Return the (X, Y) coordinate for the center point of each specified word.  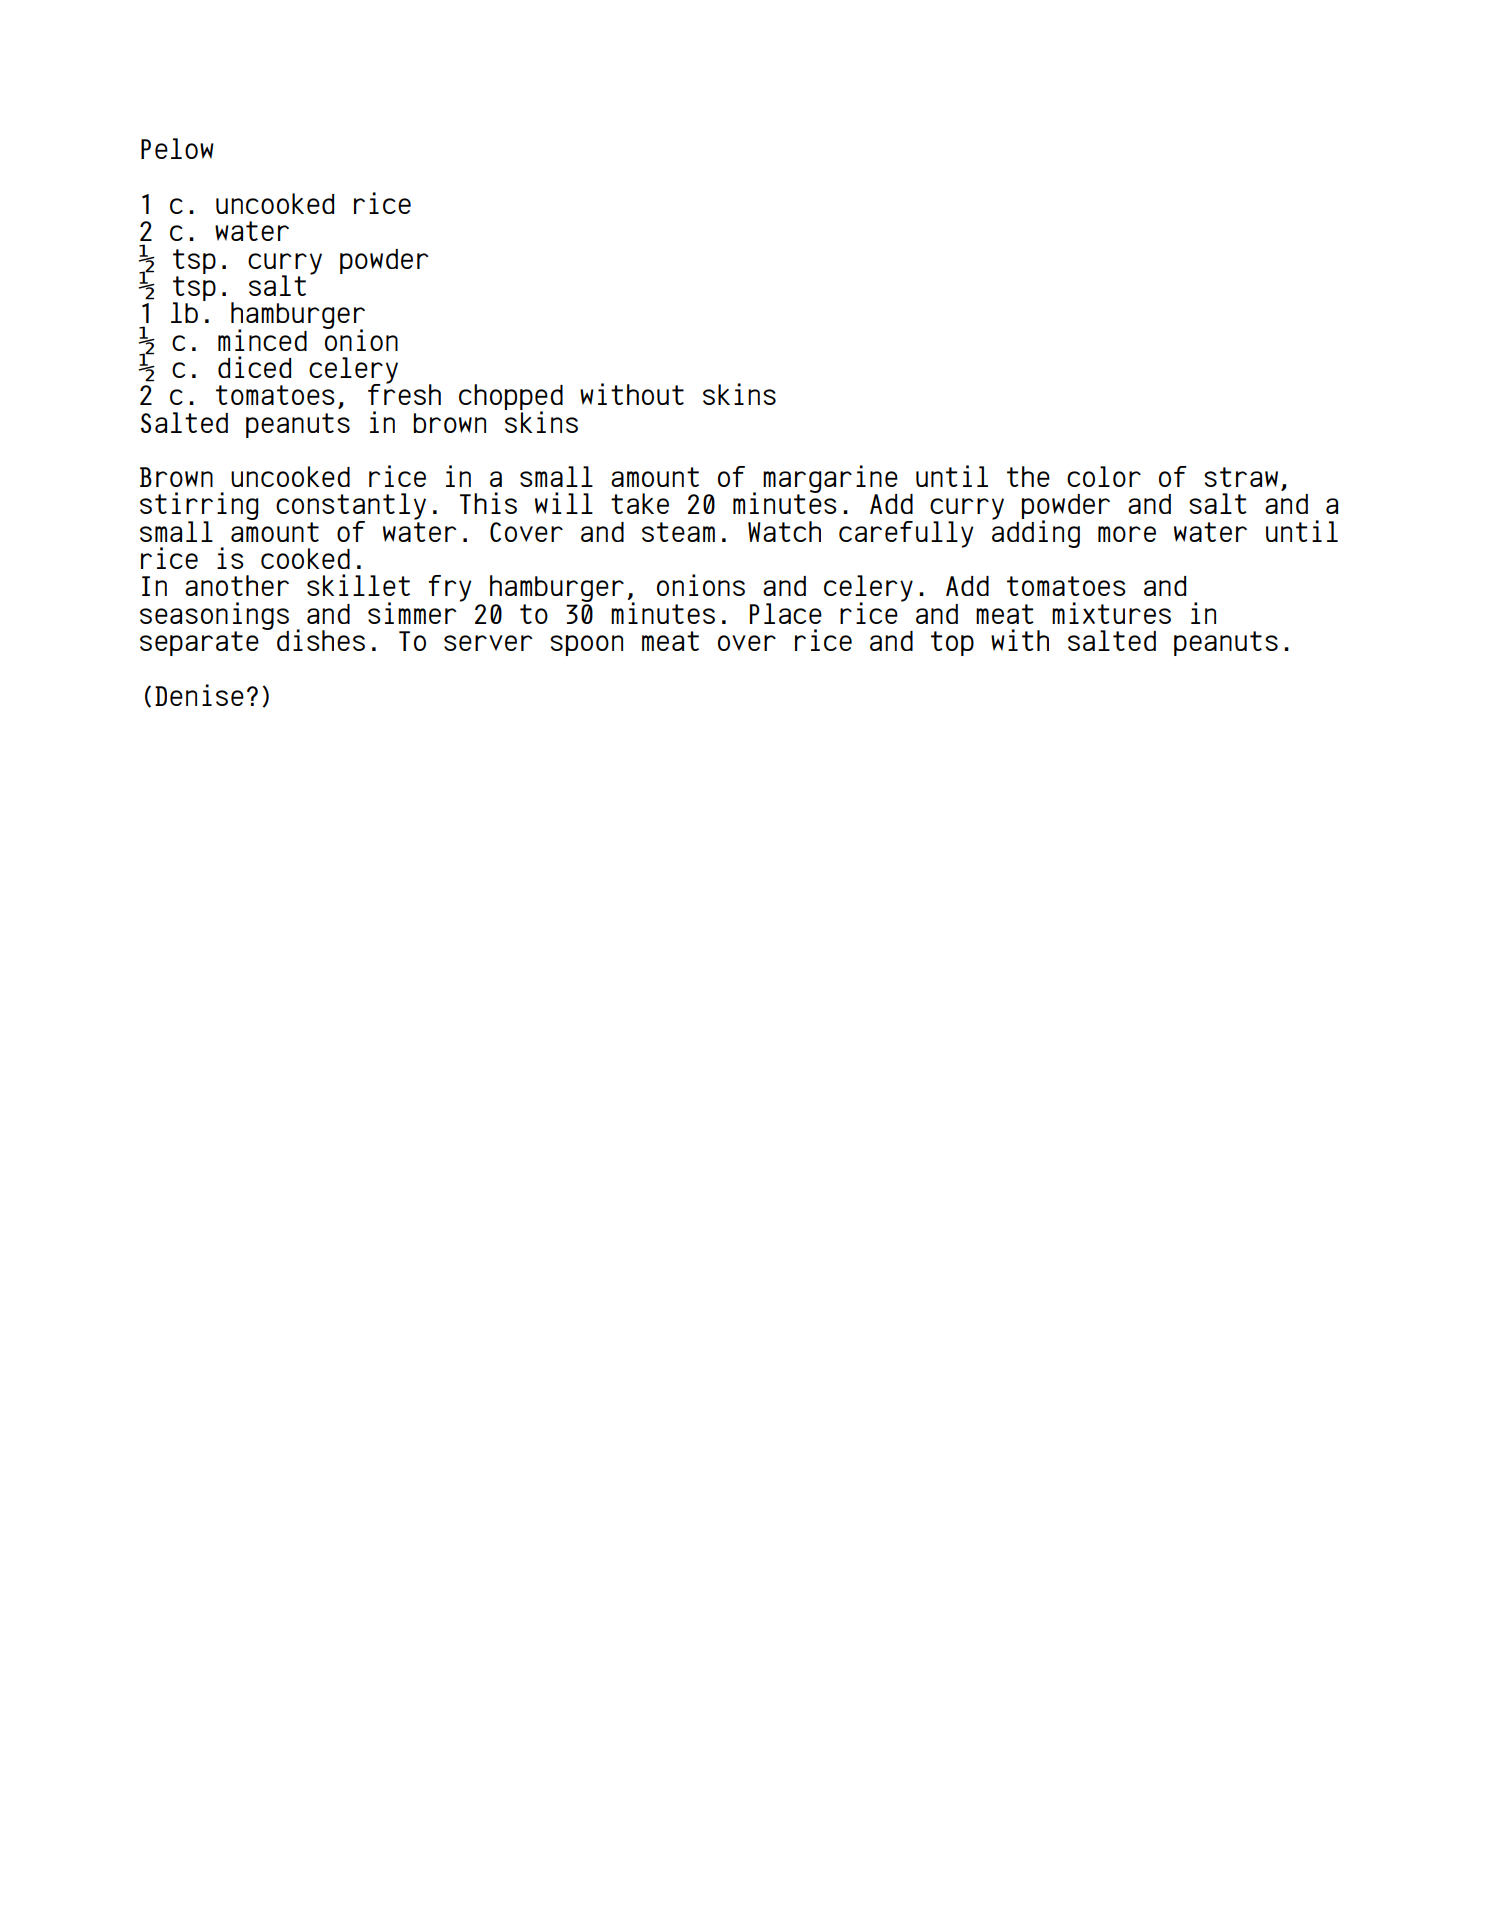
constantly (351, 508)
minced (262, 340)
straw (1241, 477)
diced (254, 367)
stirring (199, 507)
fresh (404, 393)
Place (786, 613)
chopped (511, 398)
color (1104, 476)
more (1127, 534)
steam (678, 532)
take (640, 503)
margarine (830, 480)
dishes (321, 640)
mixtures (1111, 613)
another (237, 585)
